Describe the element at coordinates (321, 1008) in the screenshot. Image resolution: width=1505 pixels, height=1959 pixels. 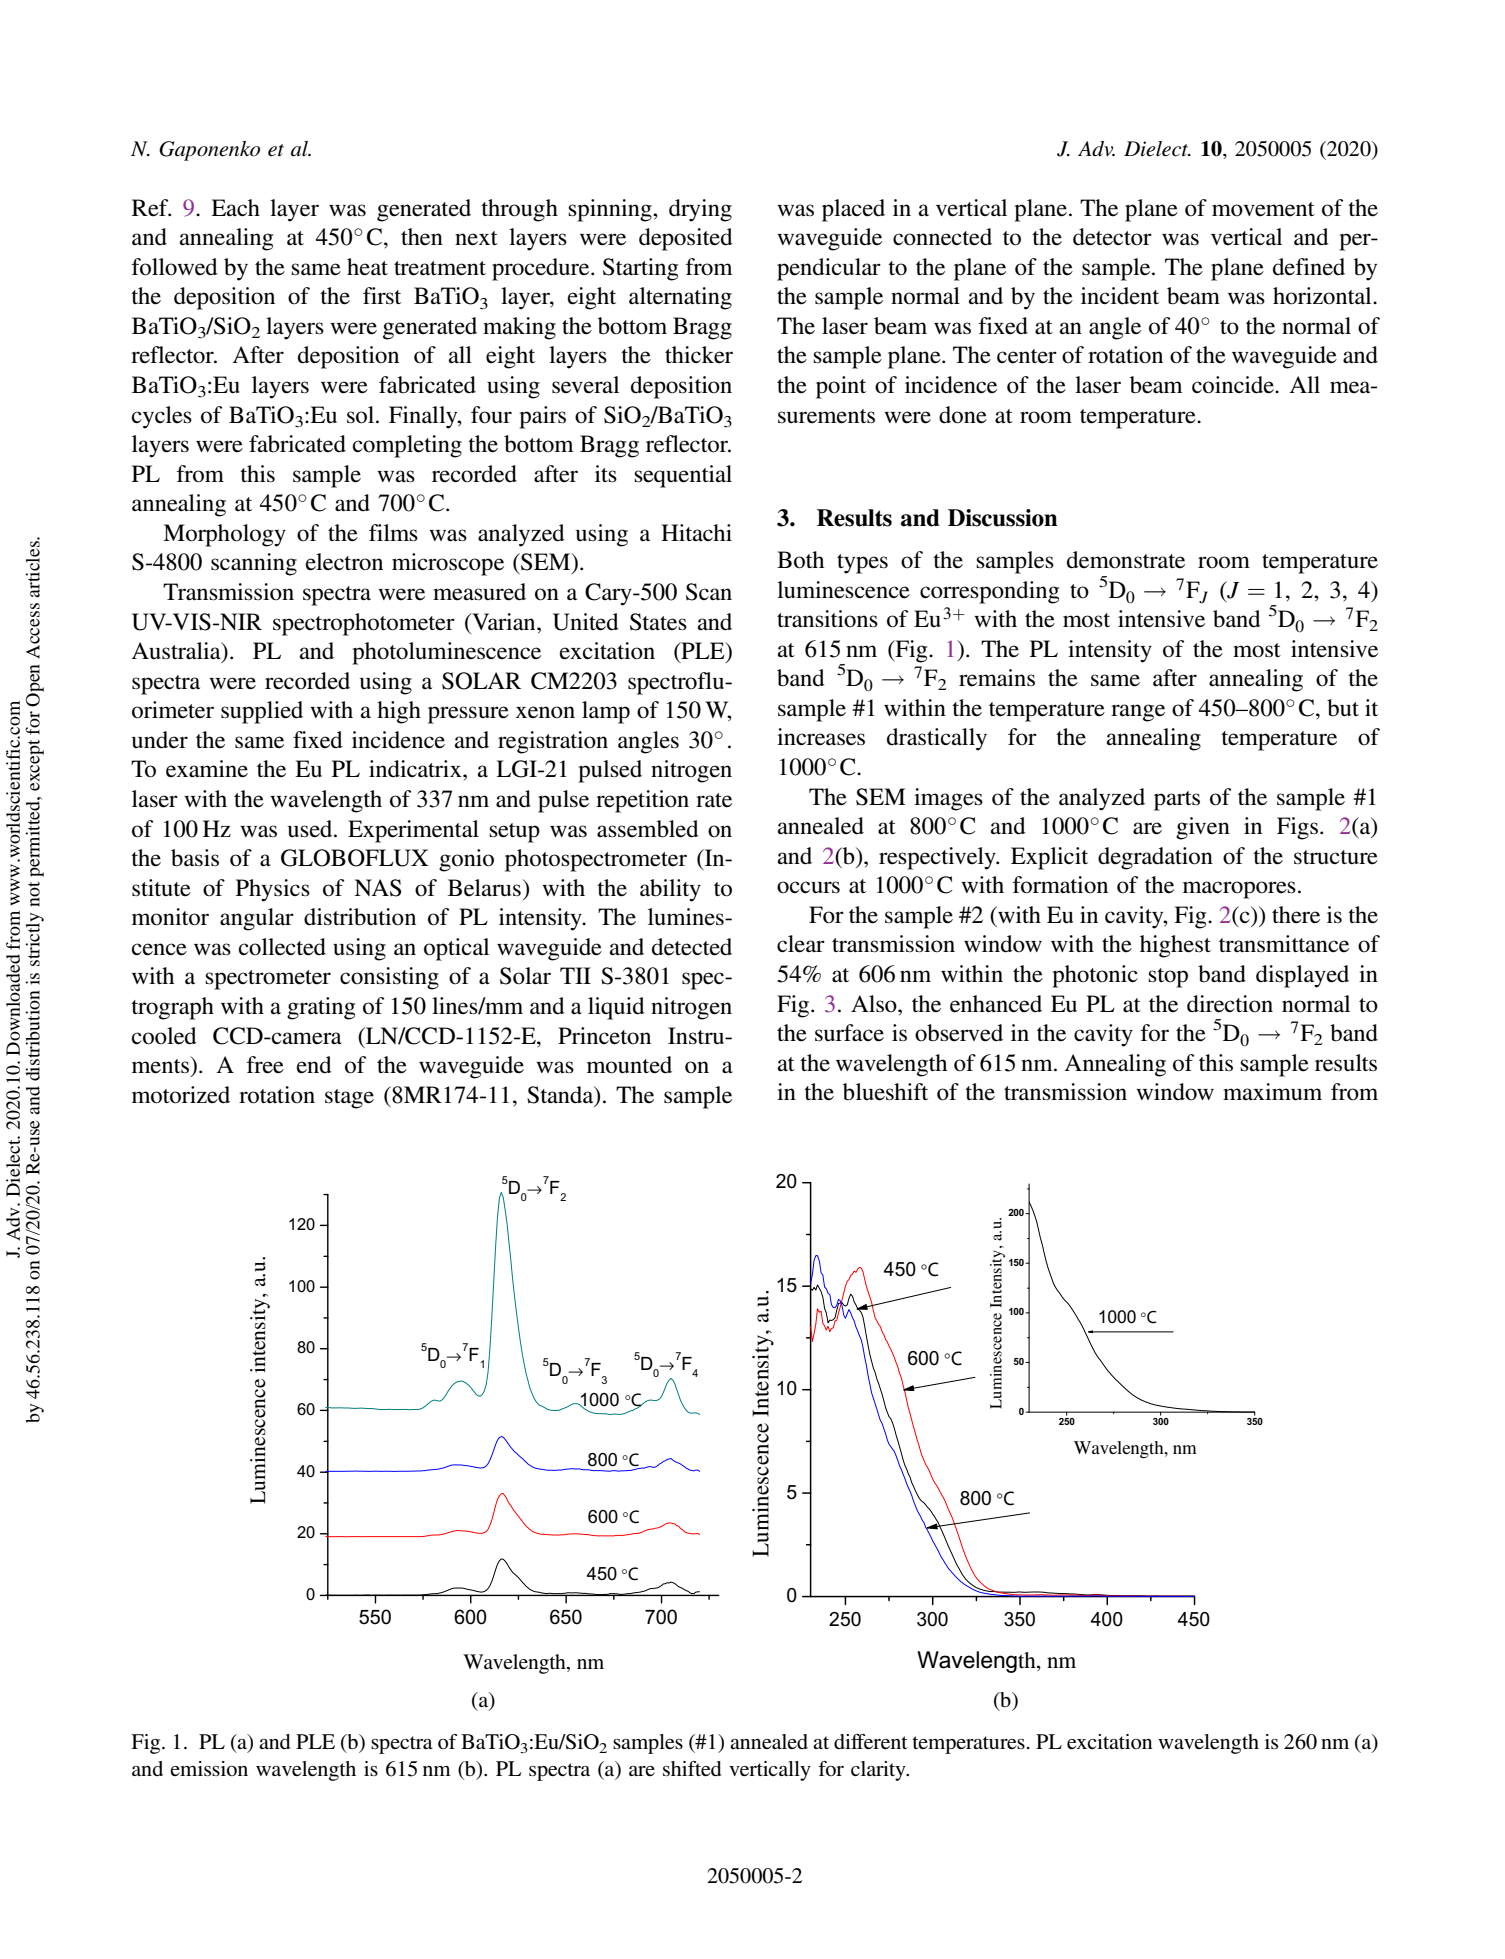
I see `grating` at that location.
